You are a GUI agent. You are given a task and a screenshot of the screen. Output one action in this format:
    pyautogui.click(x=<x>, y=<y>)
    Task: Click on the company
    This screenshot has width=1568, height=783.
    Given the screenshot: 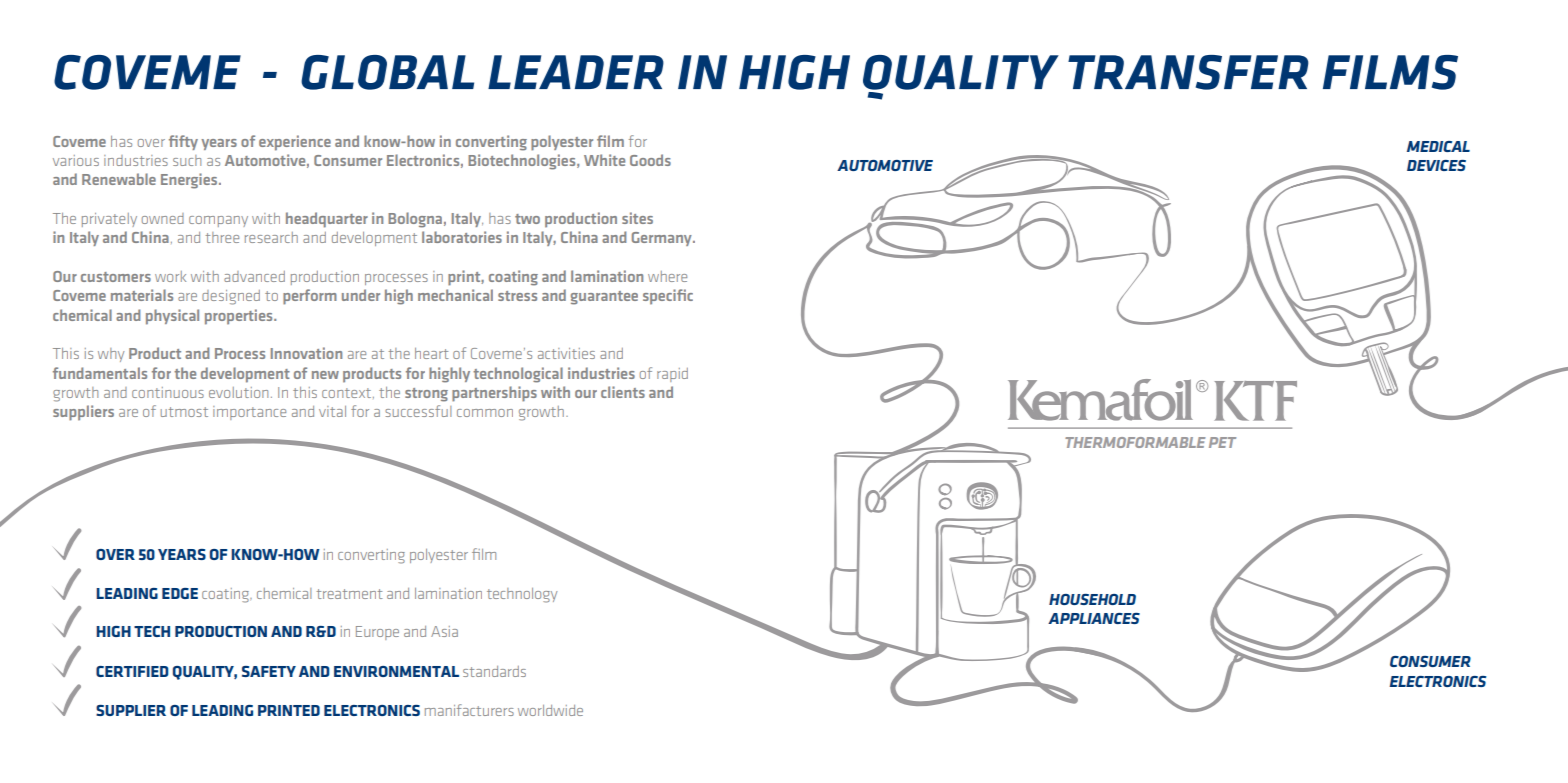 What is the action you would take?
    pyautogui.click(x=218, y=221)
